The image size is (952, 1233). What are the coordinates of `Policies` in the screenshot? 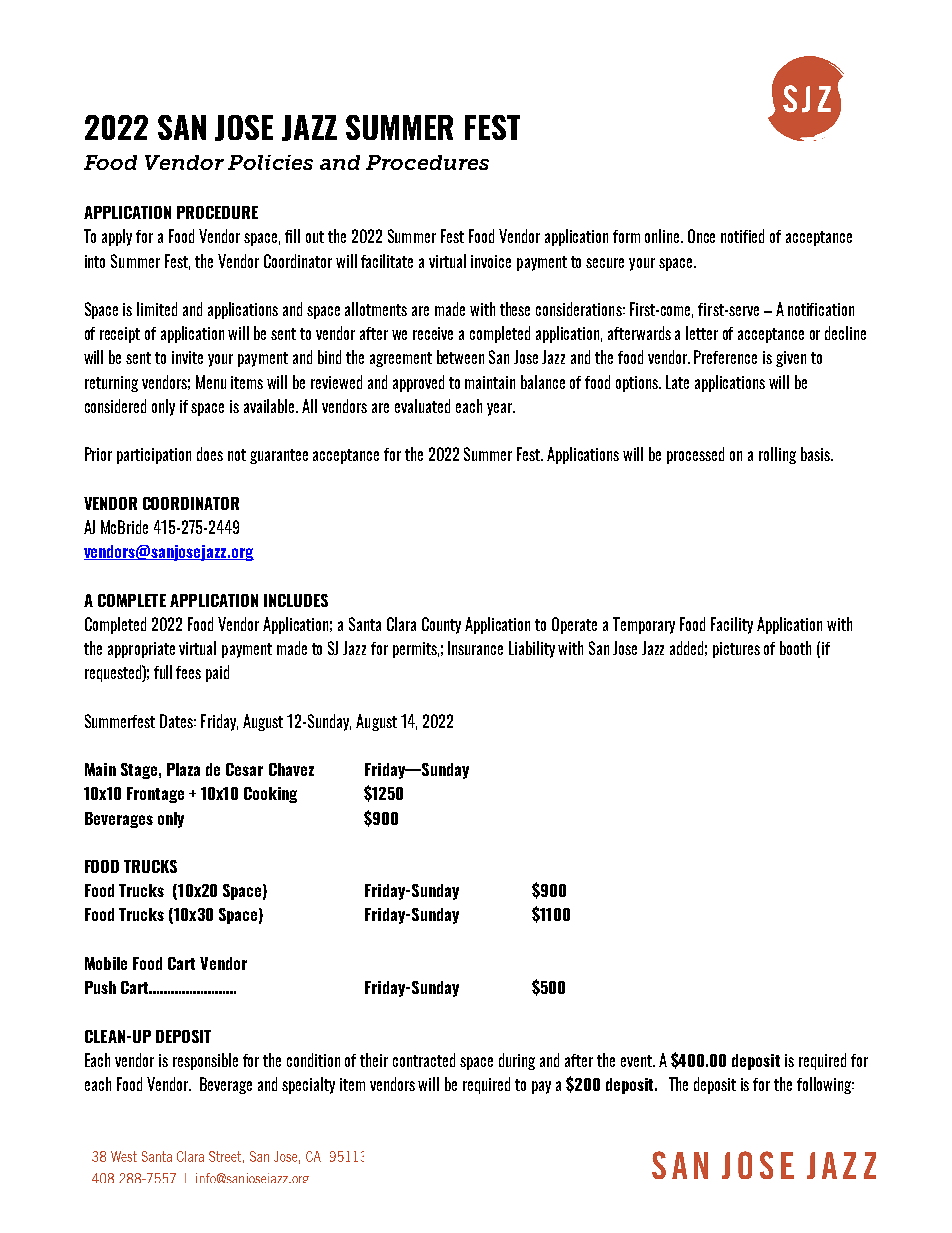 It's located at (270, 162).
